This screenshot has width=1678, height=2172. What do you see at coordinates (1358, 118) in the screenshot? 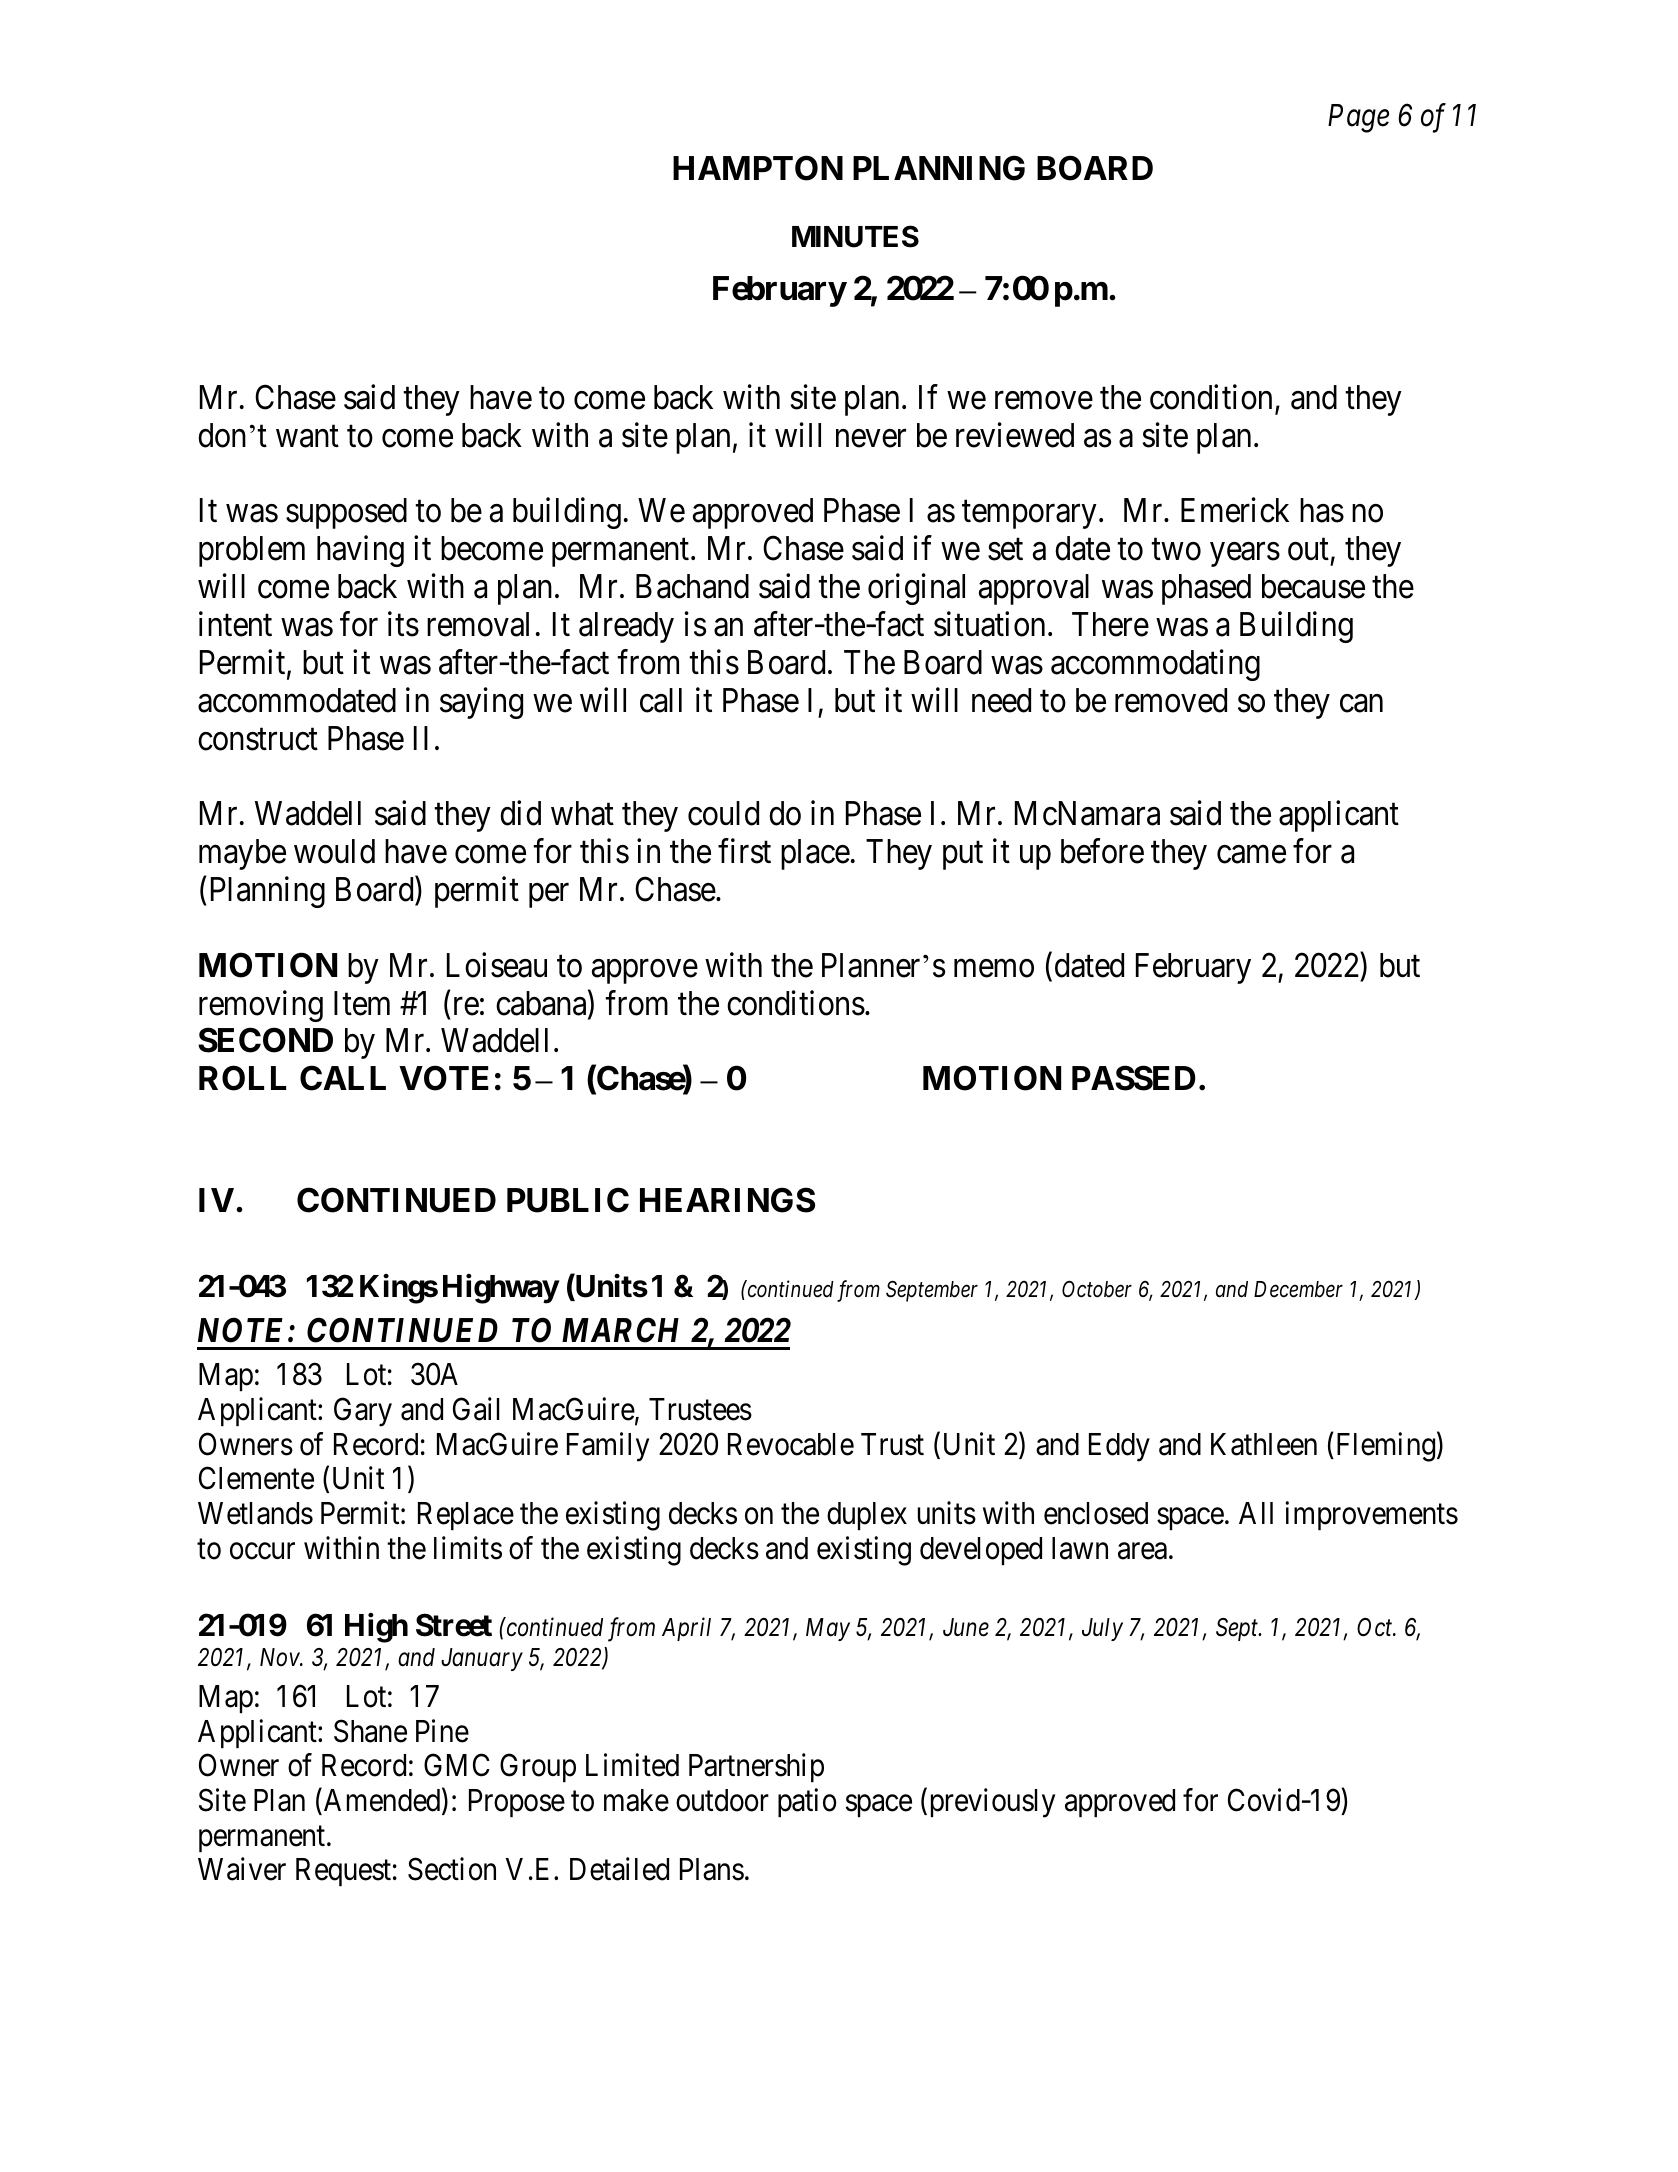
I see `Page` at bounding box center [1358, 118].
